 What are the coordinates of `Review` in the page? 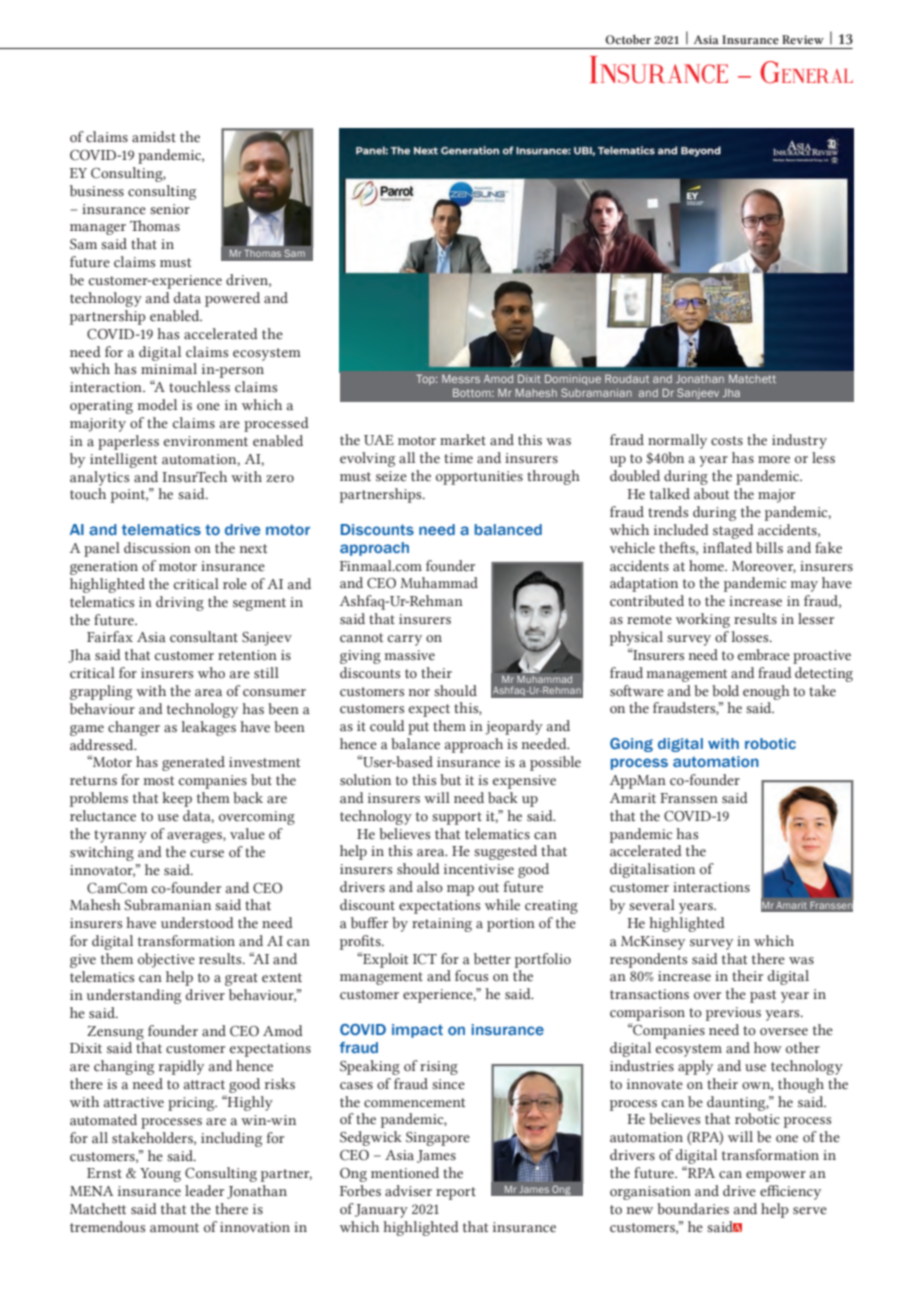 It's located at (803, 39).
